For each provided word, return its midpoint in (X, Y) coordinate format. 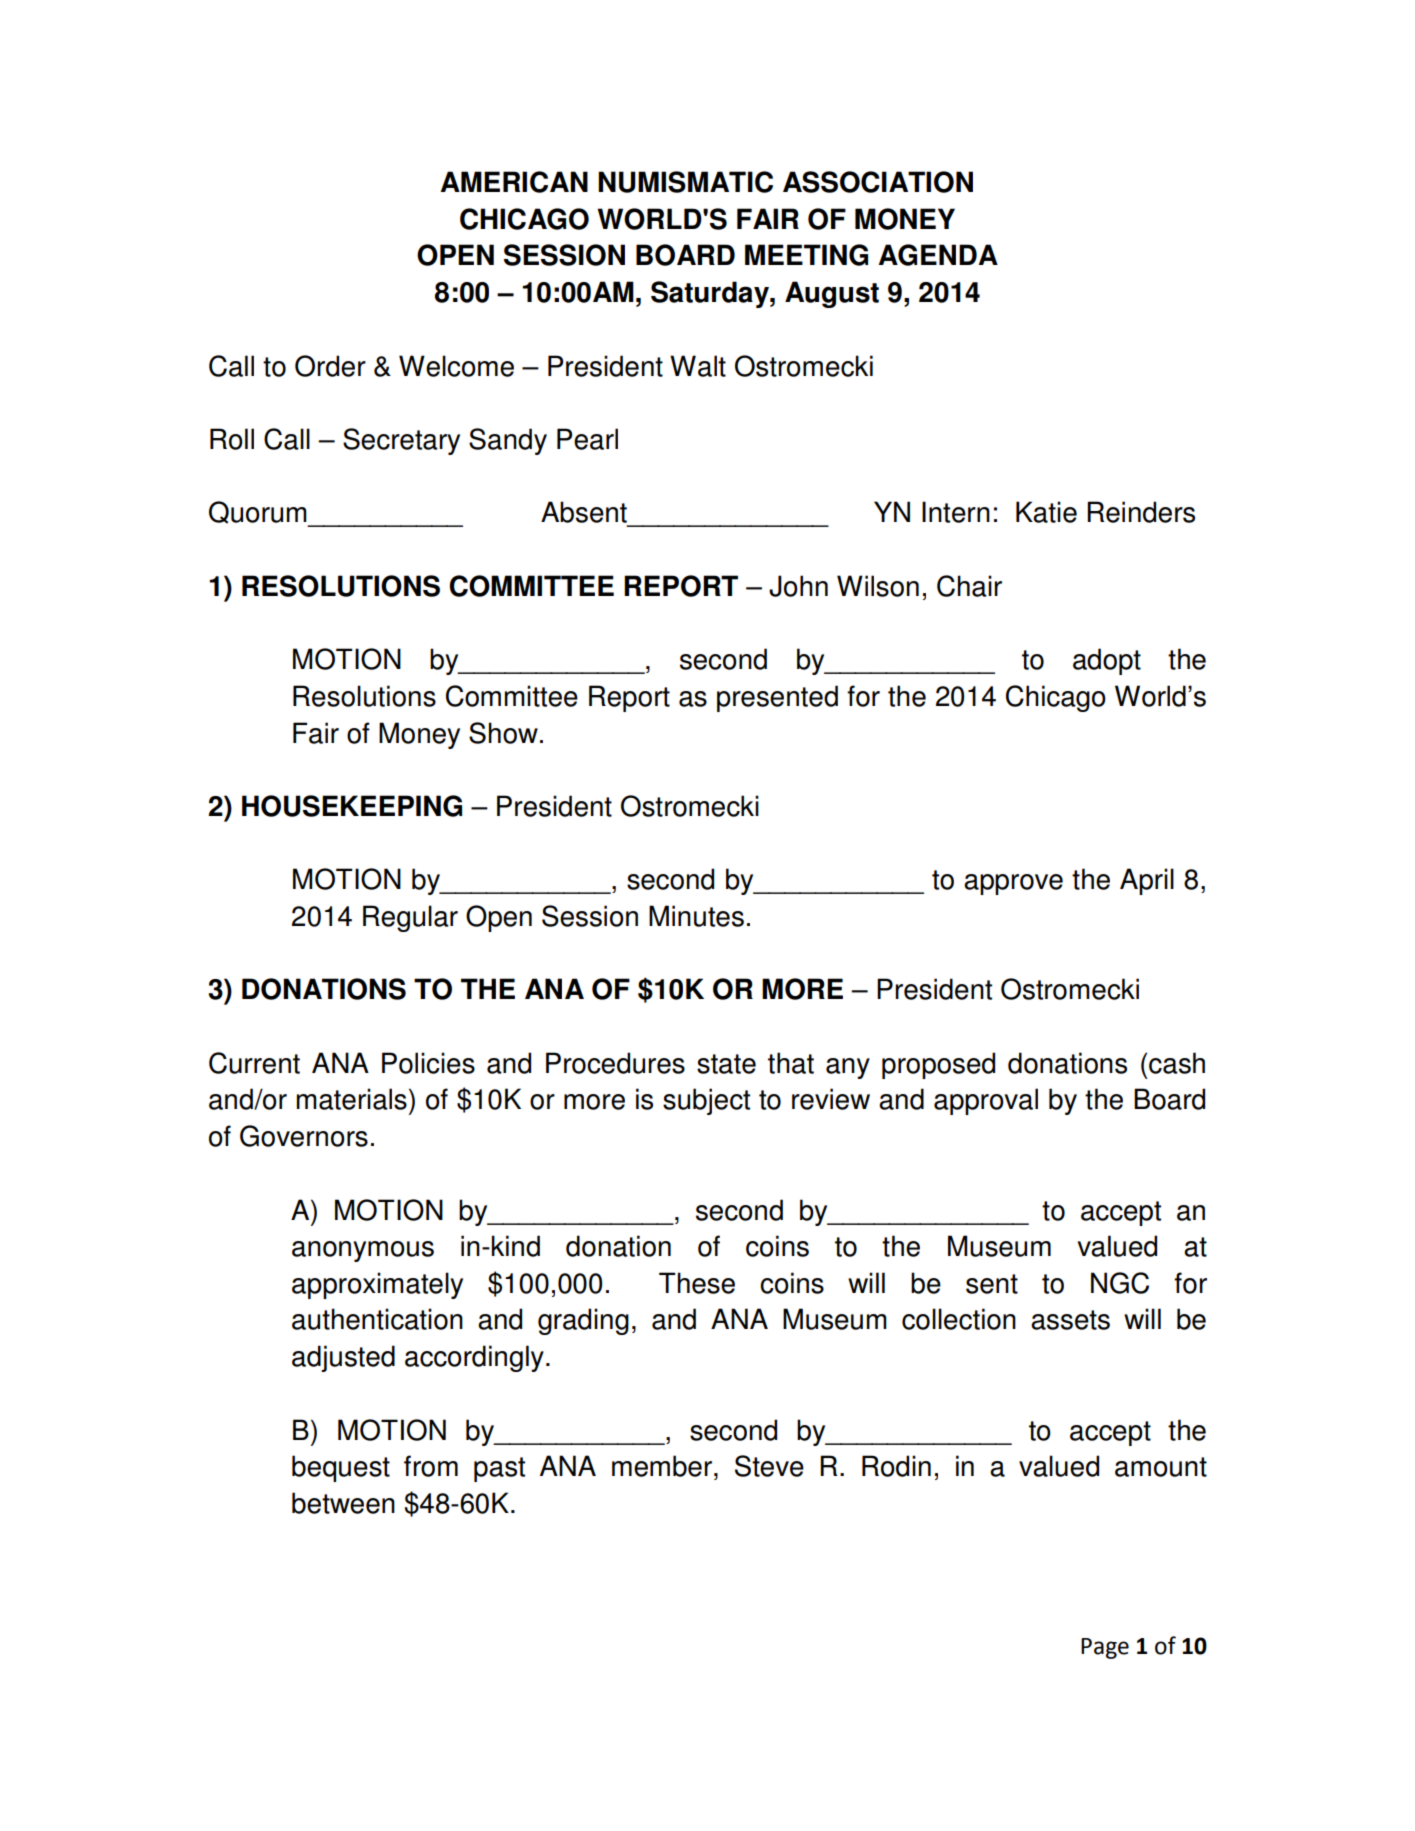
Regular (410, 918)
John (798, 586)
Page (1105, 1648)
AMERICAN (514, 182)
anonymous (363, 1251)
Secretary (401, 441)
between (343, 1503)
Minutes (696, 916)
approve (1013, 884)
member (662, 1466)
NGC (1120, 1283)
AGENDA (938, 255)
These (697, 1283)
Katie (1046, 512)
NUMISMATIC (685, 182)
